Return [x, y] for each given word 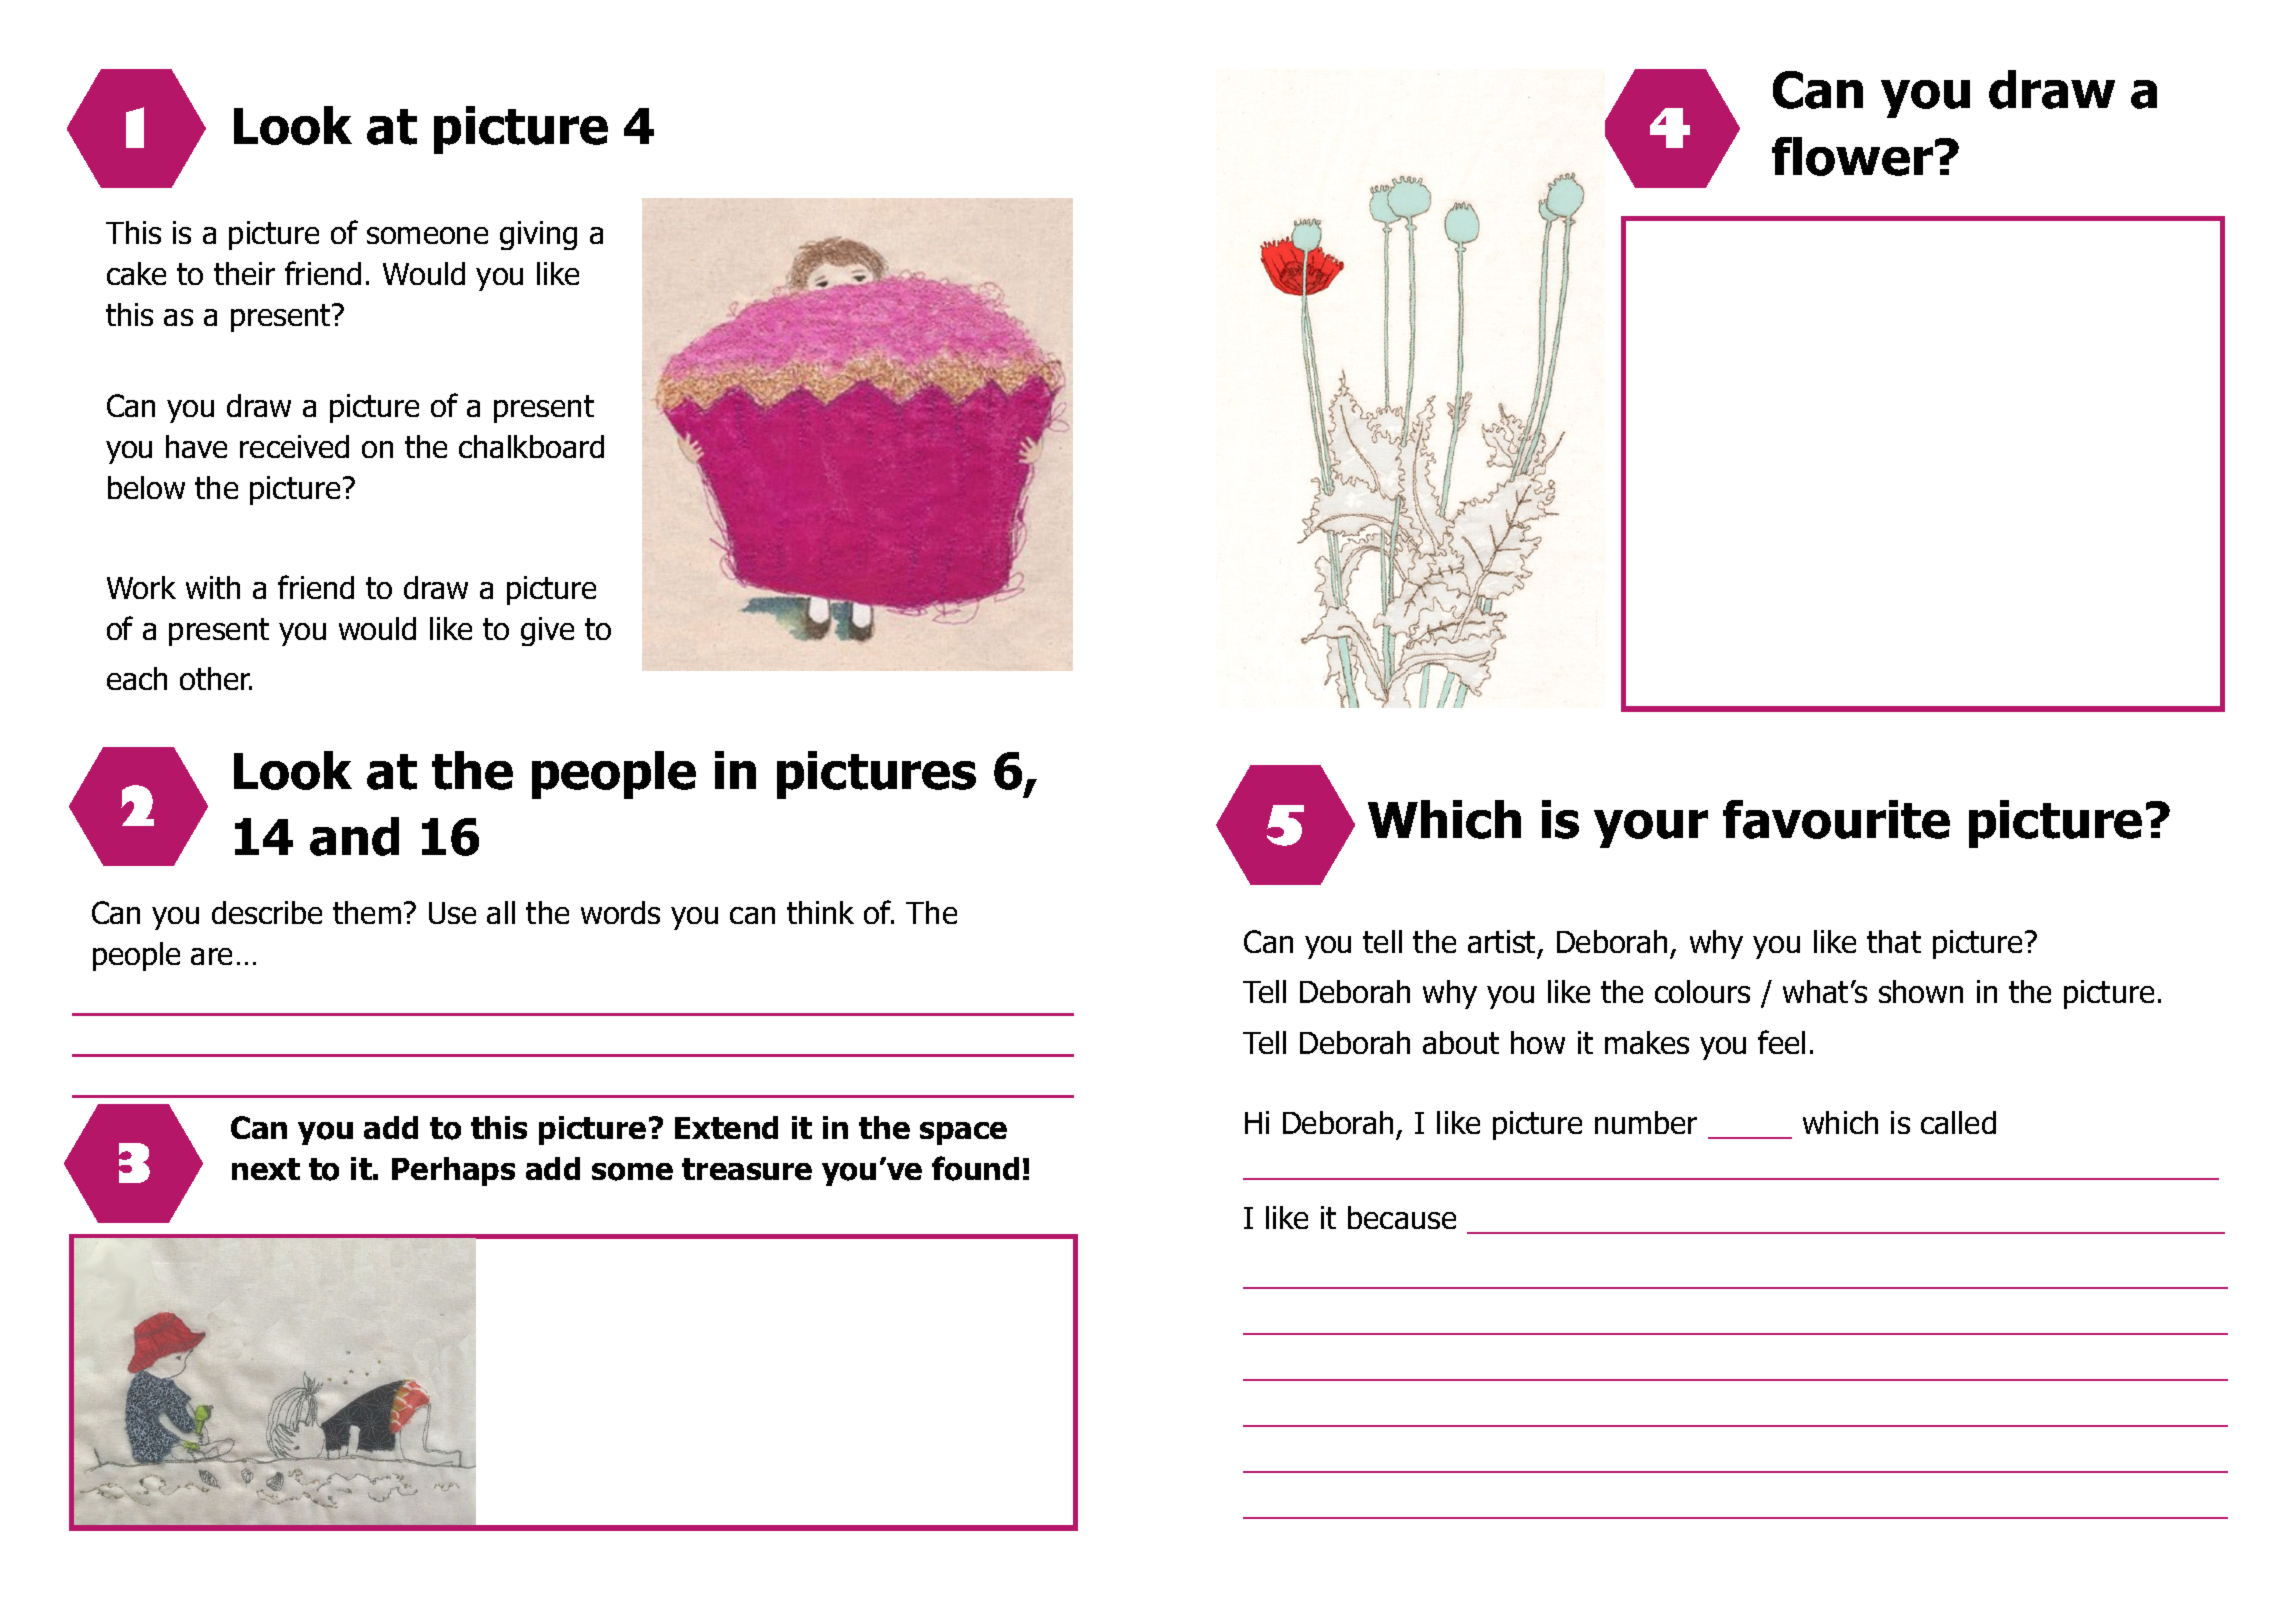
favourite [1836, 819]
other [216, 678]
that [1894, 941]
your [1651, 829]
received [294, 446]
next [266, 1169]
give [547, 631]
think [820, 912]
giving [538, 235]
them [367, 912]
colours [1702, 991]
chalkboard [531, 446]
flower [1852, 156]
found [975, 1168]
